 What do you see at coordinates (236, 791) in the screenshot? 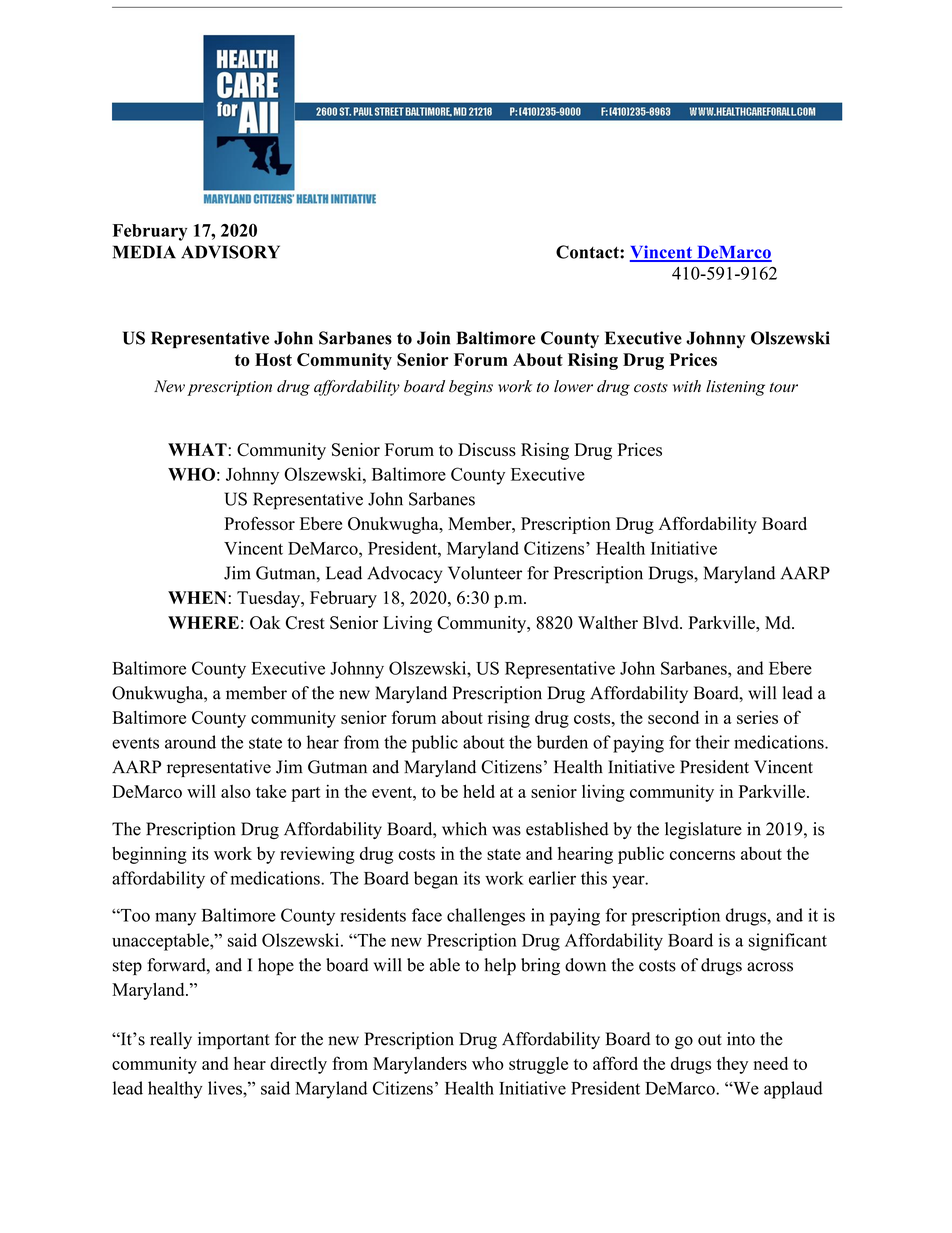
I see `also` at bounding box center [236, 791].
